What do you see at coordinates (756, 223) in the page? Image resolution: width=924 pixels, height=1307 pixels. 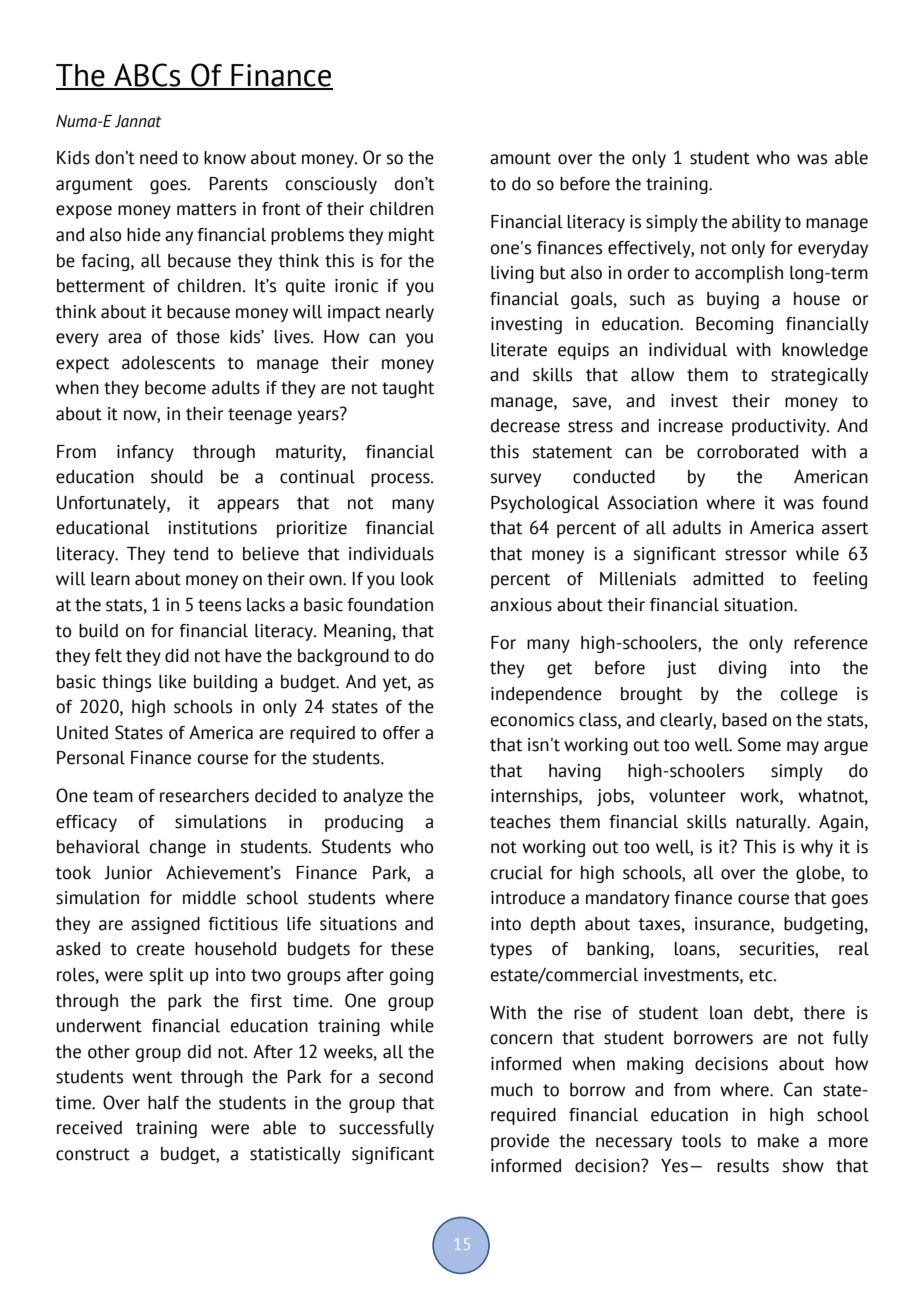 I see `ability` at bounding box center [756, 223].
